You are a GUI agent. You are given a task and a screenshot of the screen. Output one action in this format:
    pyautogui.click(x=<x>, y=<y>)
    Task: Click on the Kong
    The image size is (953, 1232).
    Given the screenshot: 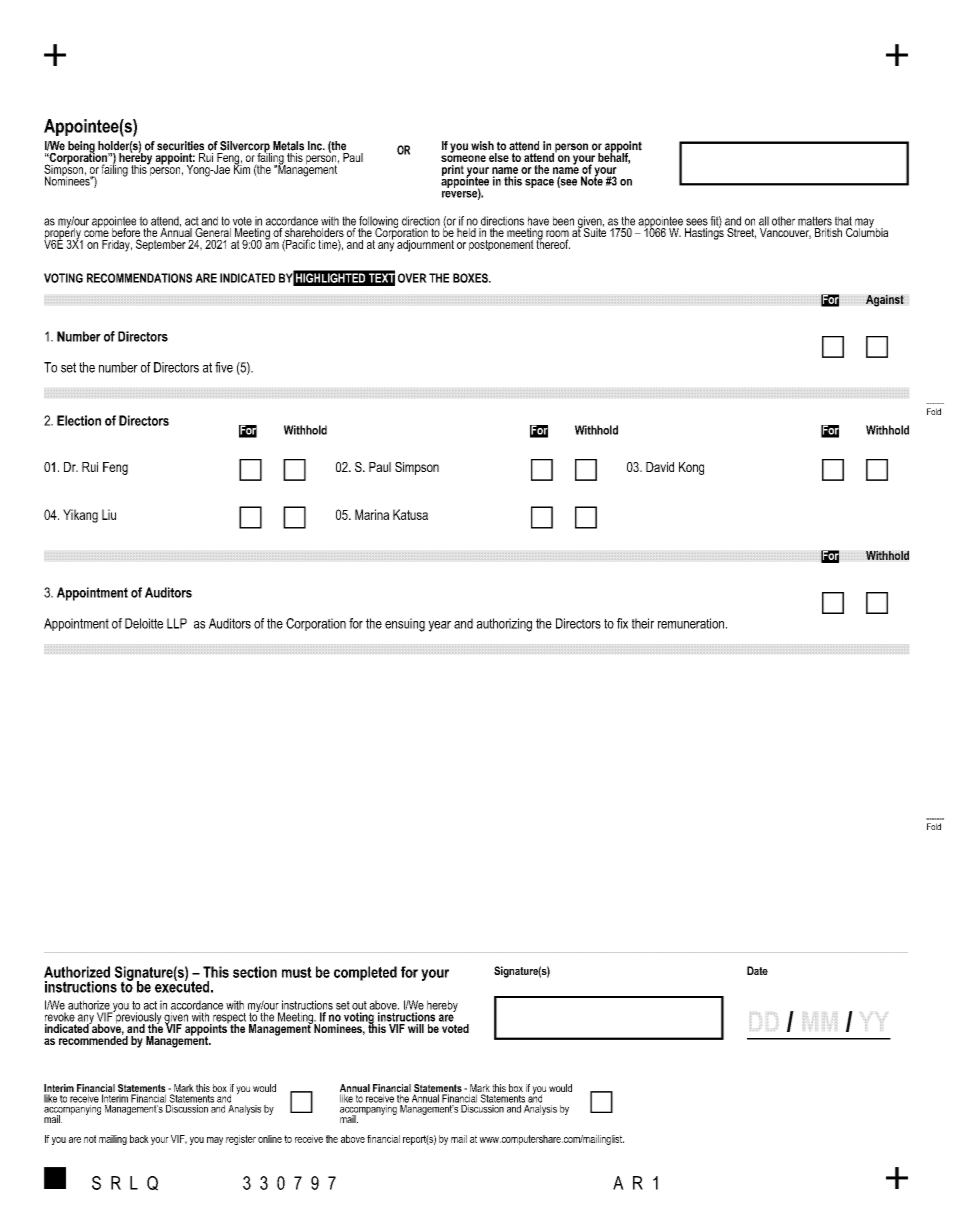 What is the action you would take?
    pyautogui.click(x=691, y=468)
